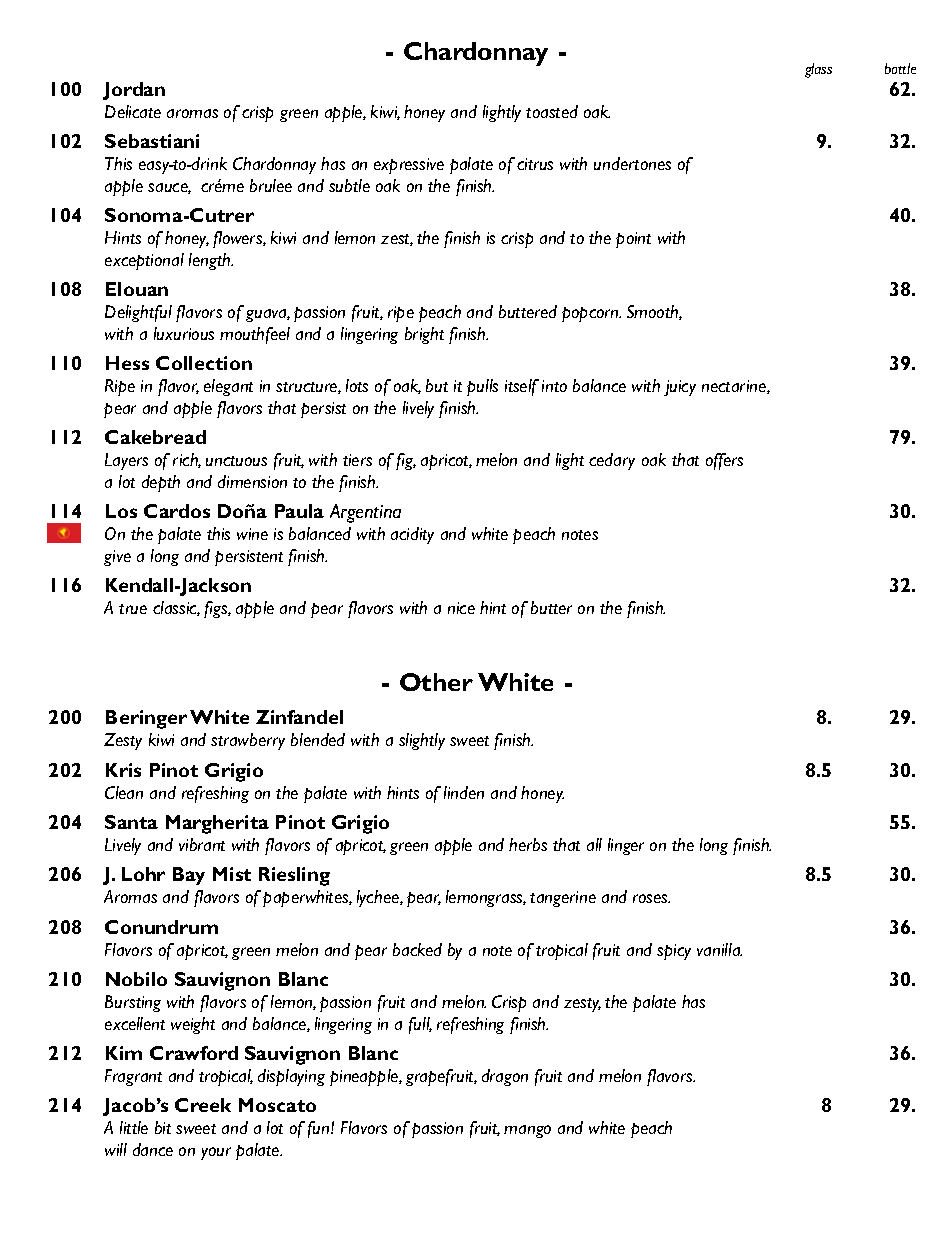 This screenshot has height=1233, width=952. I want to click on toasted, so click(552, 111).
